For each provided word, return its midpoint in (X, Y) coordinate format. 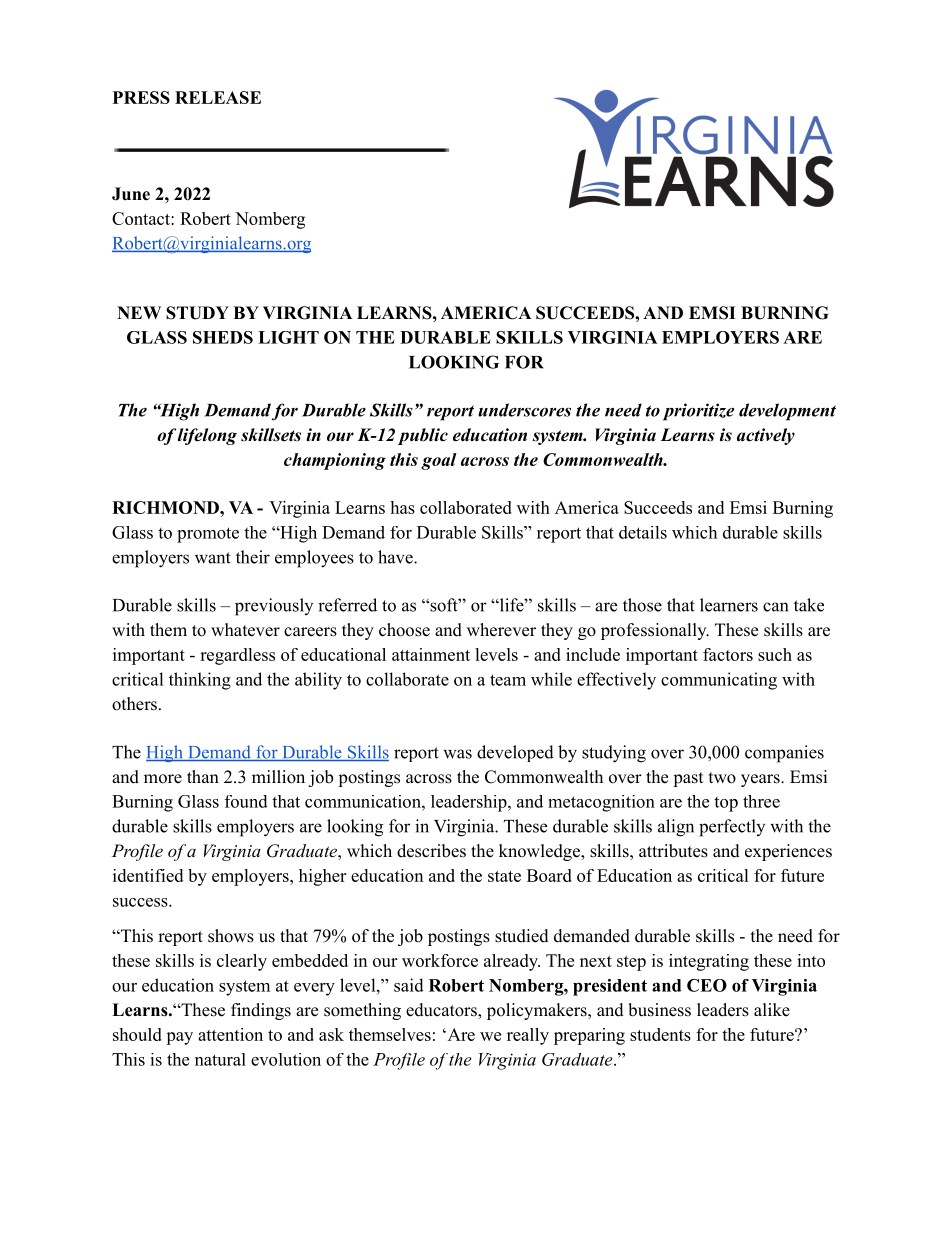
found (246, 801)
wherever (501, 630)
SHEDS (223, 337)
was (457, 754)
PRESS (141, 97)
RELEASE (218, 97)
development (787, 412)
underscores (524, 410)
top (726, 804)
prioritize (698, 412)
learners (729, 605)
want (213, 558)
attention (230, 1034)
